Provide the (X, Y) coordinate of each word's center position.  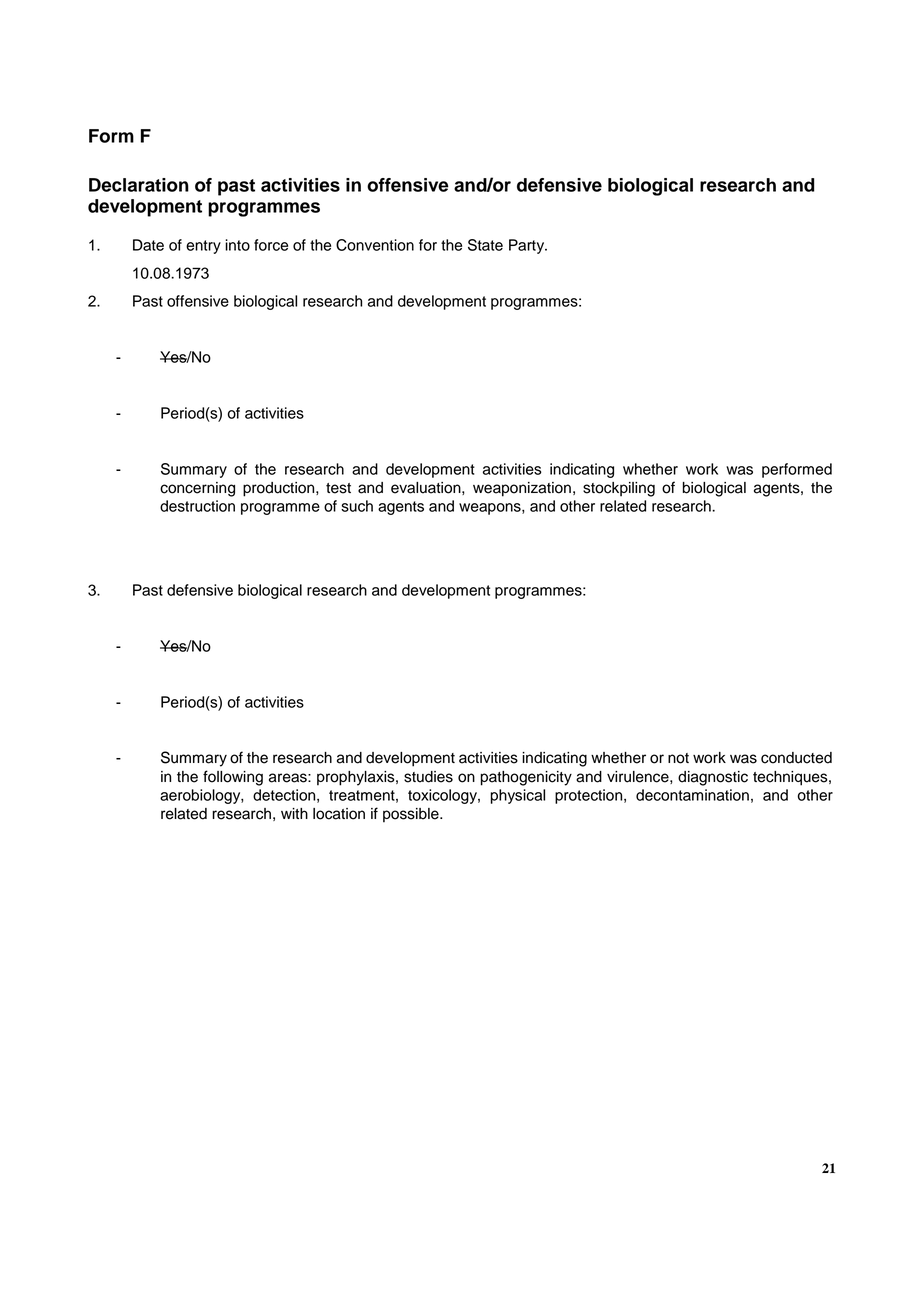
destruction (197, 506)
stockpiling (619, 489)
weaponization (522, 489)
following (233, 778)
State (485, 245)
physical (518, 796)
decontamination (692, 795)
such (357, 506)
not (678, 758)
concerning (197, 489)
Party (528, 246)
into (237, 245)
